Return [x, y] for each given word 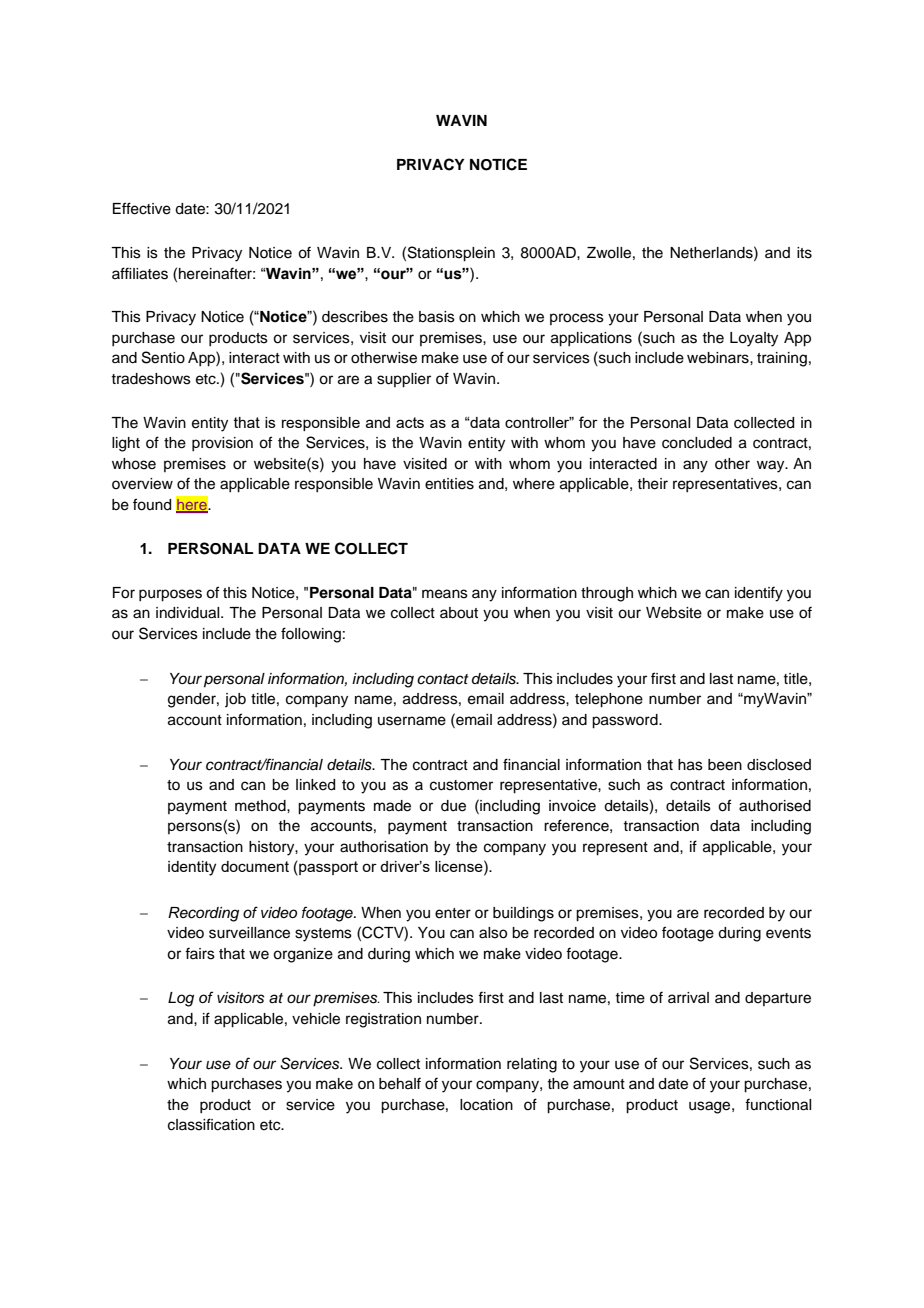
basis [437, 317]
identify [759, 594]
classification [211, 1124]
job [235, 700]
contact [443, 679]
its [804, 253]
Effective [142, 208]
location [486, 1105]
